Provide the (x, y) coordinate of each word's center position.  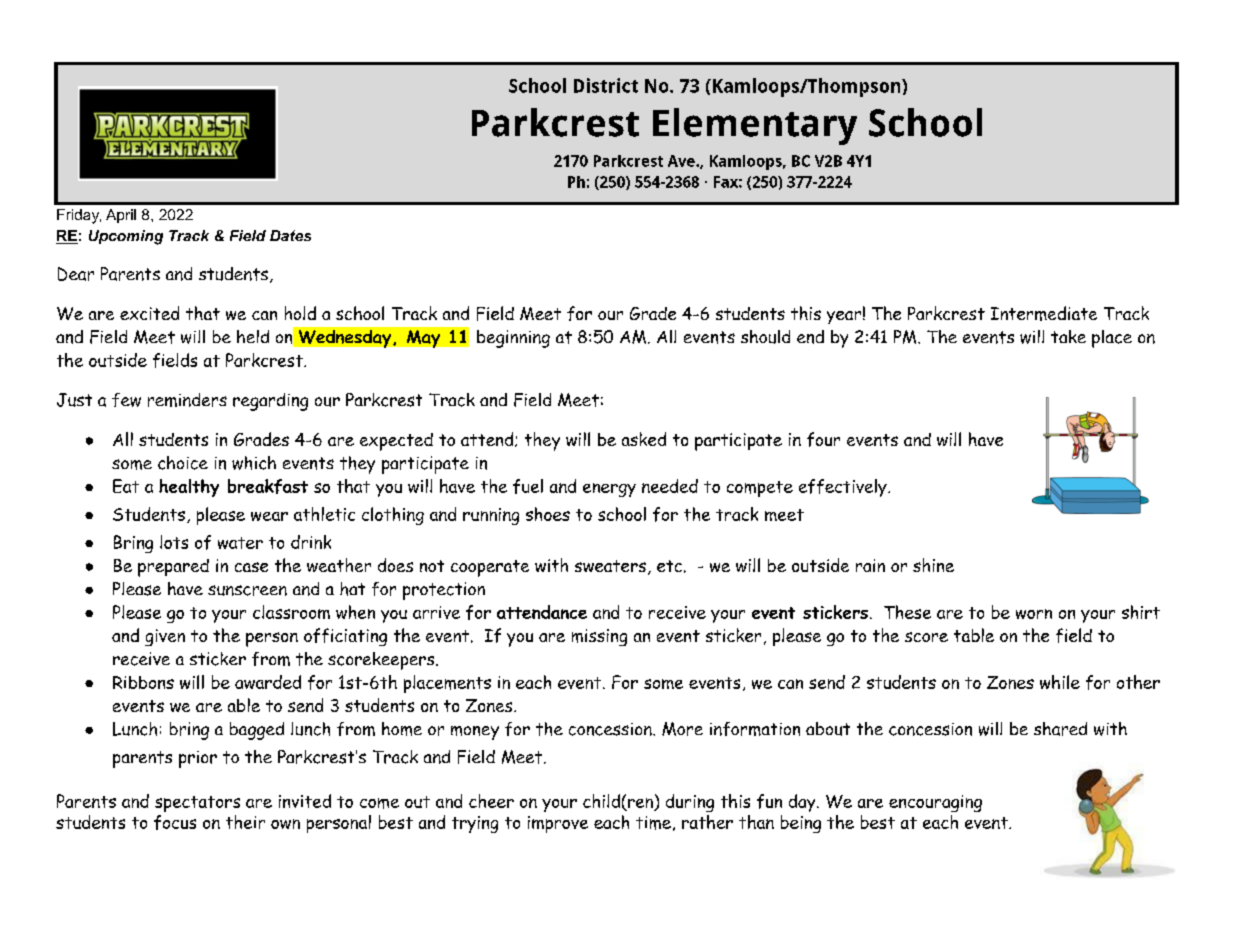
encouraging (935, 803)
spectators (197, 804)
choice (183, 463)
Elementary (755, 126)
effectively (844, 488)
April (121, 216)
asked (644, 439)
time (653, 823)
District (606, 85)
